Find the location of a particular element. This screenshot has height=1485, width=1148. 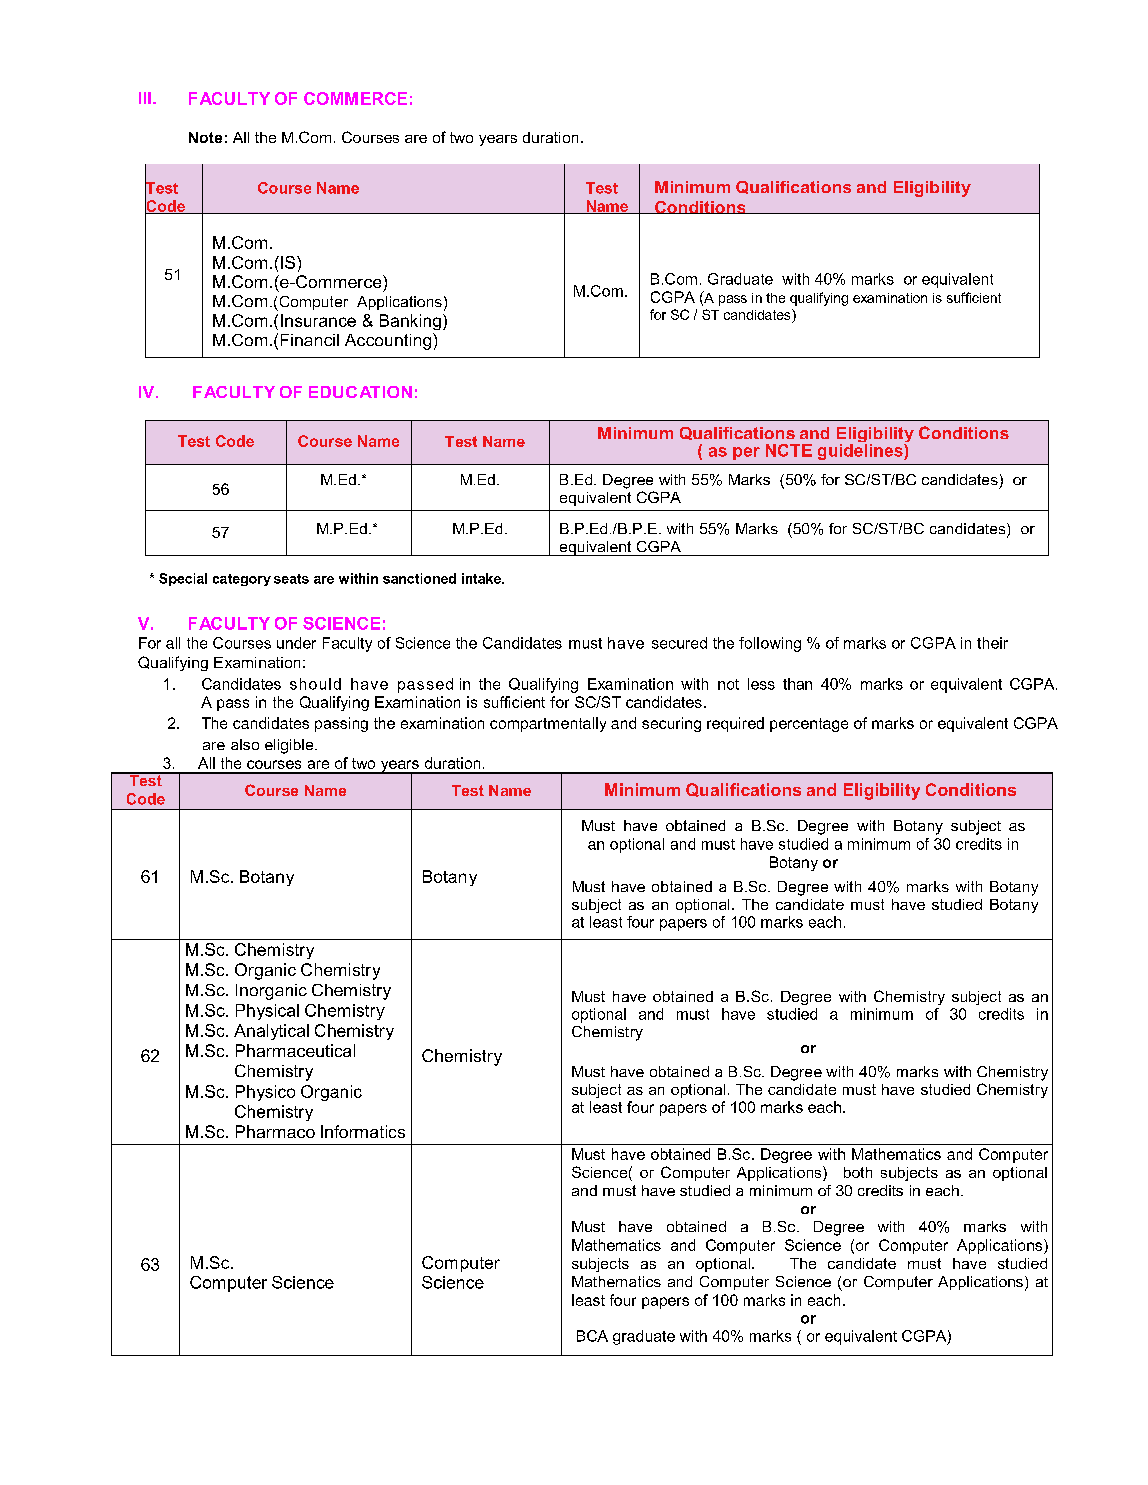

percentage is located at coordinates (809, 725).
